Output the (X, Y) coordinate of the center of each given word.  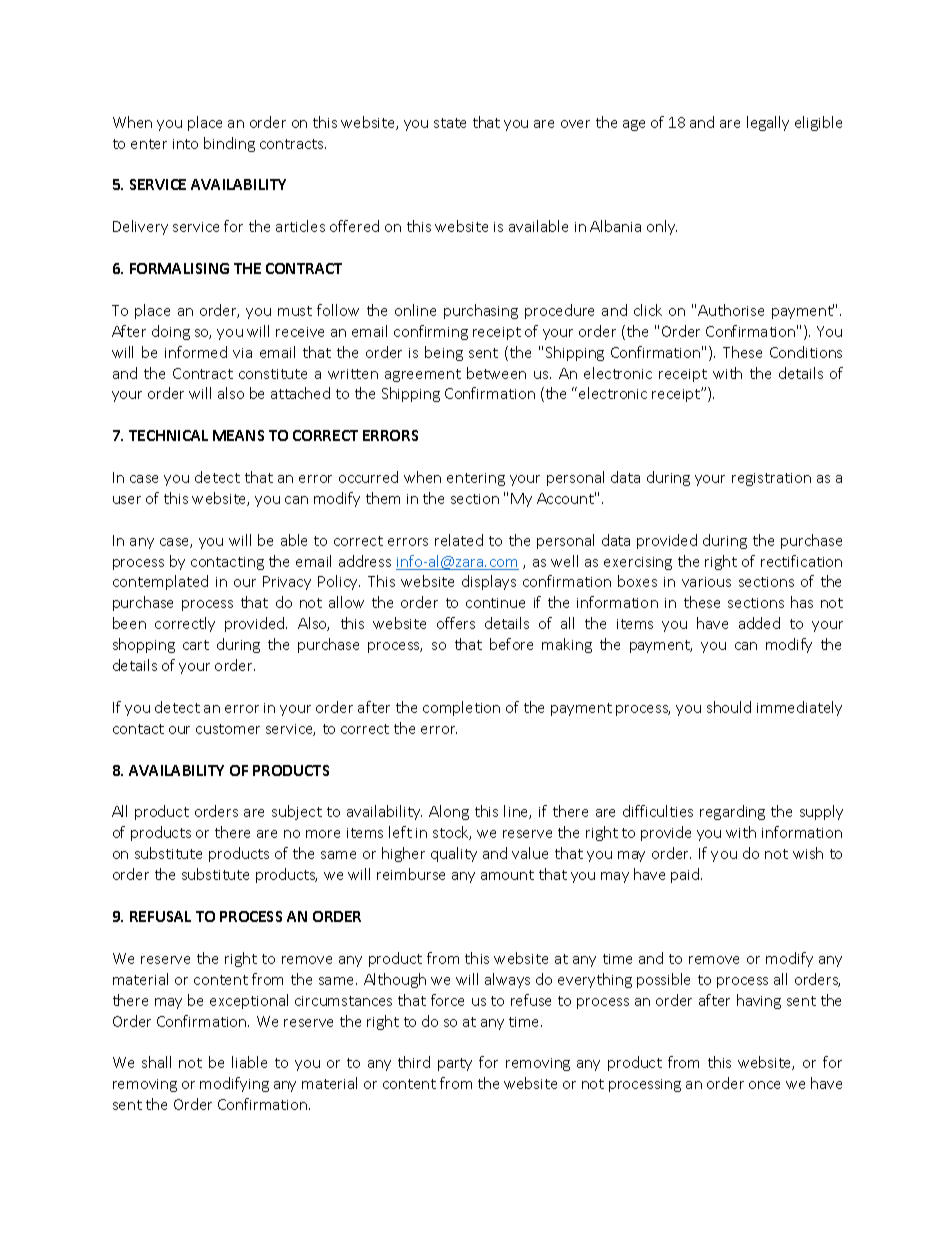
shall (156, 1062)
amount (507, 875)
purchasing (481, 311)
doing (171, 332)
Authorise (731, 310)
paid (686, 875)
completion (461, 708)
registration (771, 479)
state (450, 123)
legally (768, 123)
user (127, 500)
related (459, 540)
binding (229, 144)
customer (228, 729)
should (729, 707)
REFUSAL (160, 916)
